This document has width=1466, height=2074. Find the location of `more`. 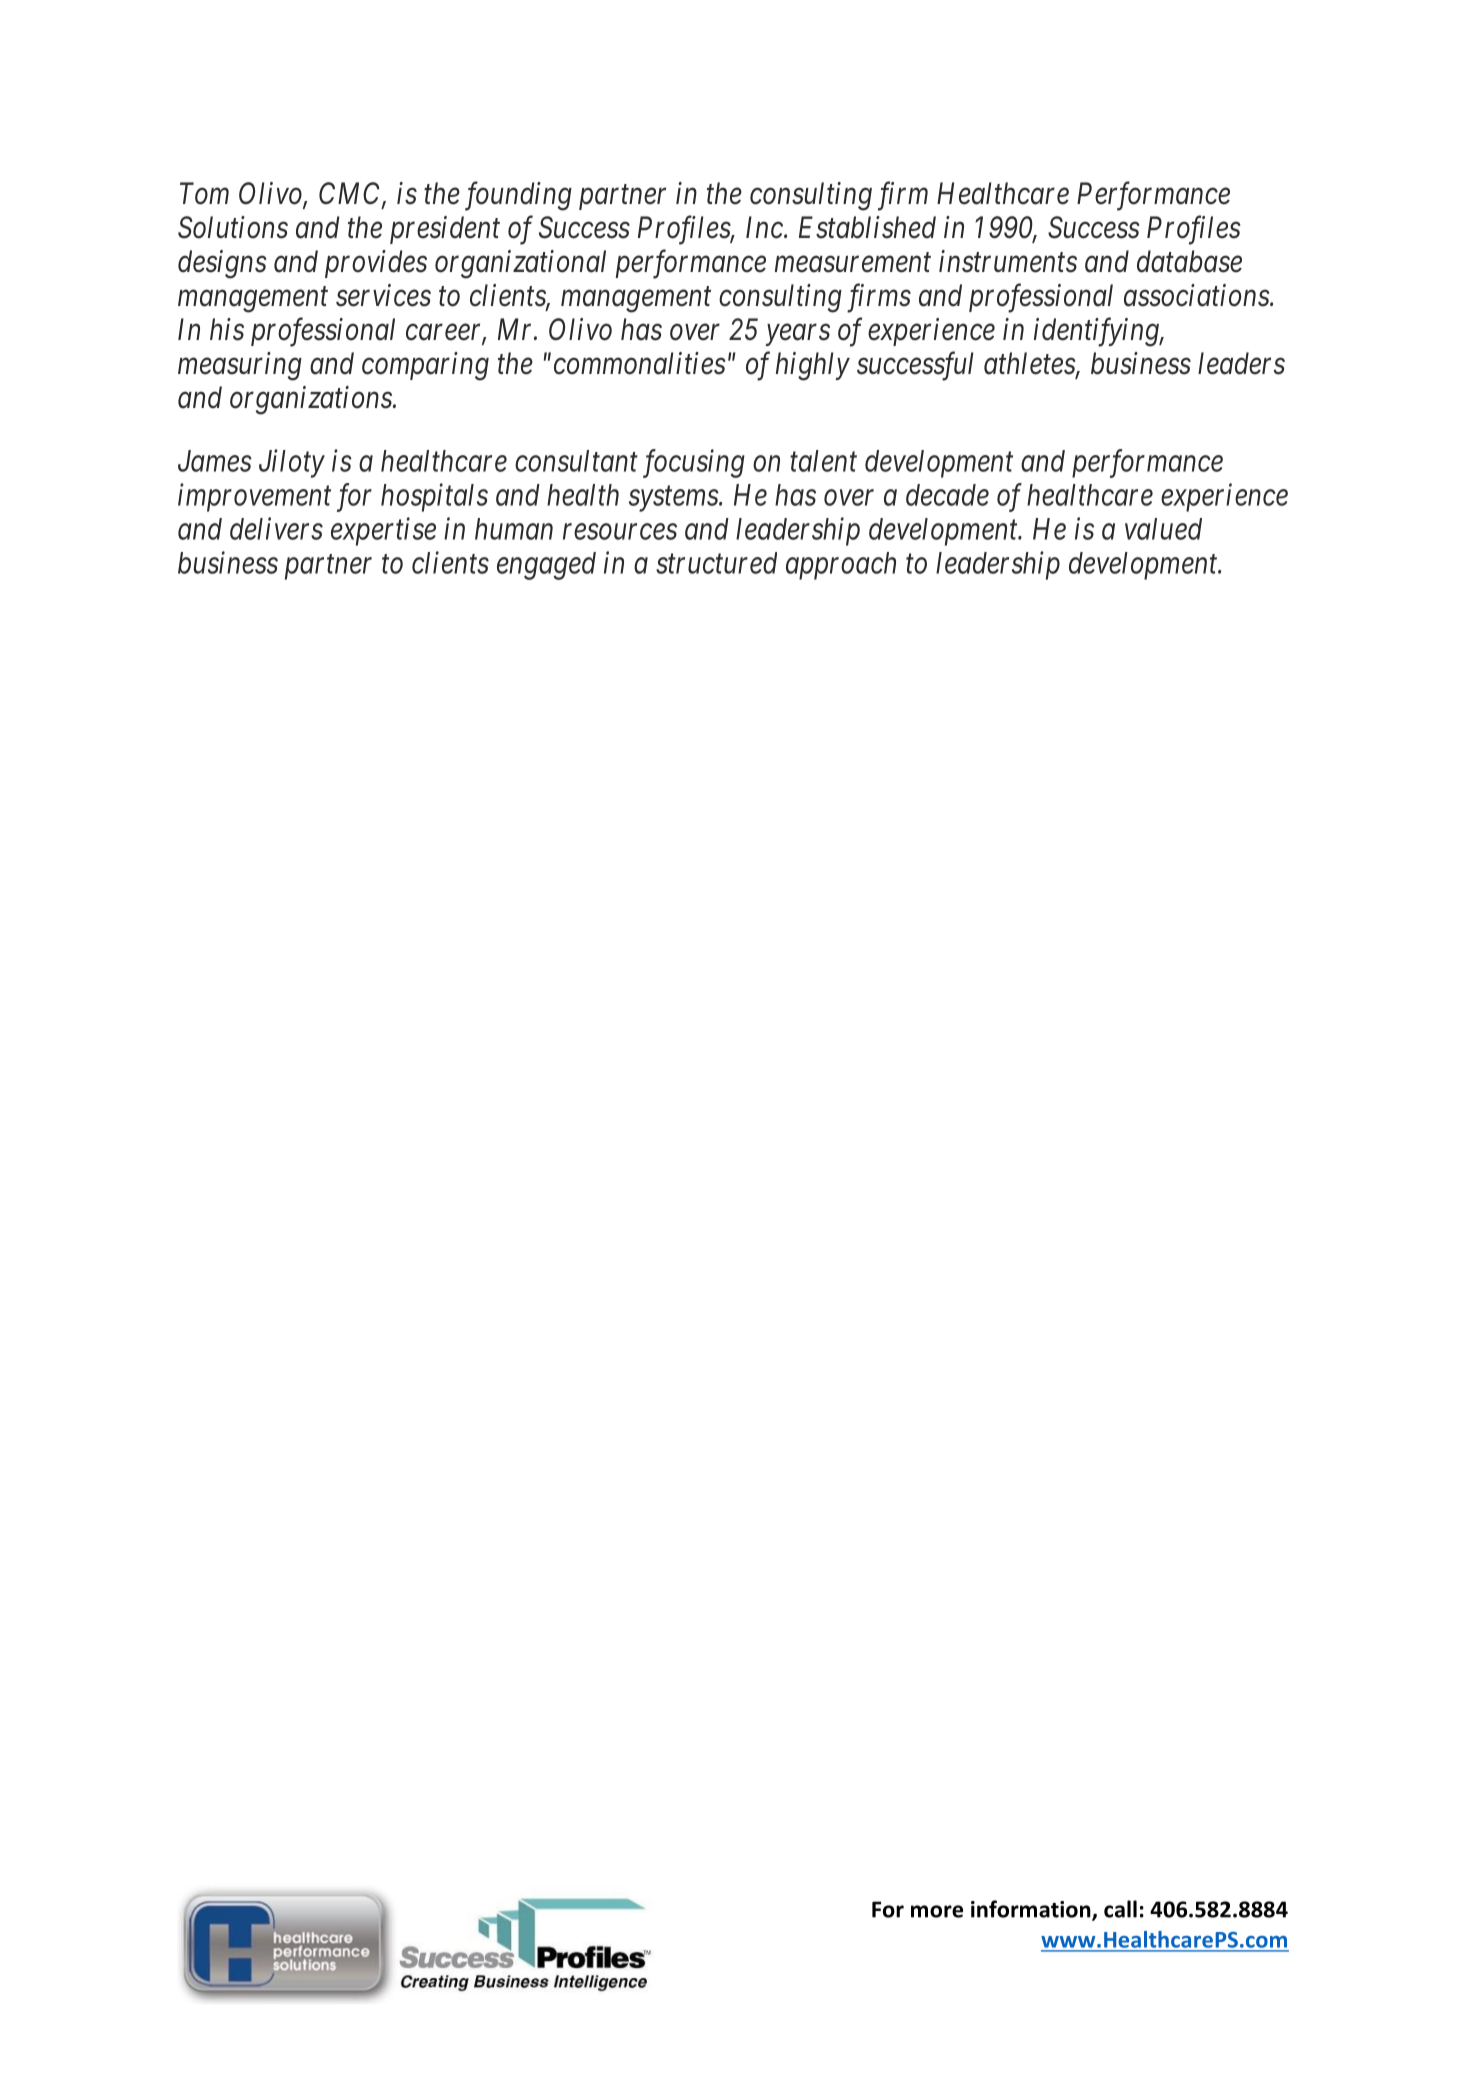

more is located at coordinates (937, 1911).
